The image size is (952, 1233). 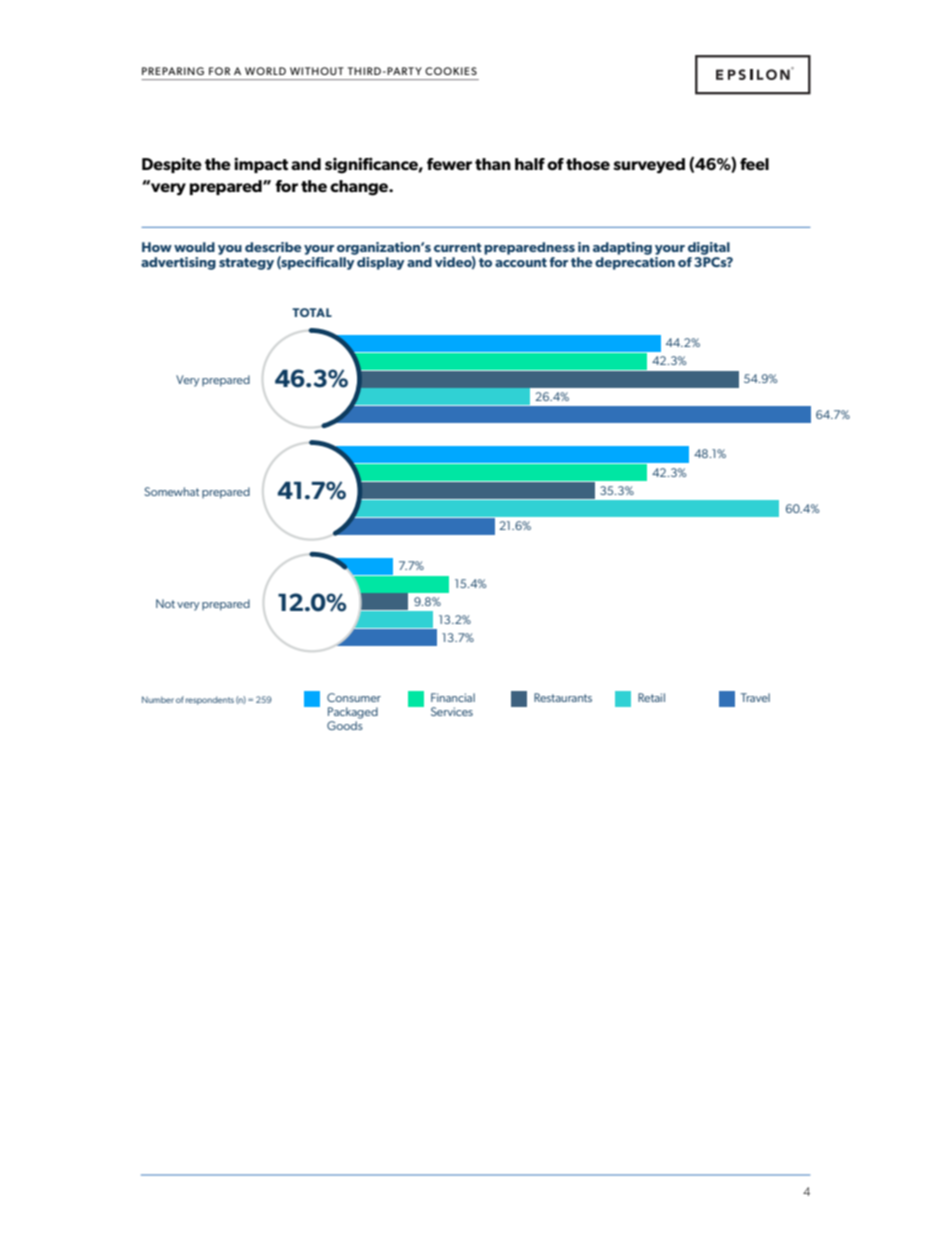 I want to click on WITHOUT, so click(x=317, y=71).
